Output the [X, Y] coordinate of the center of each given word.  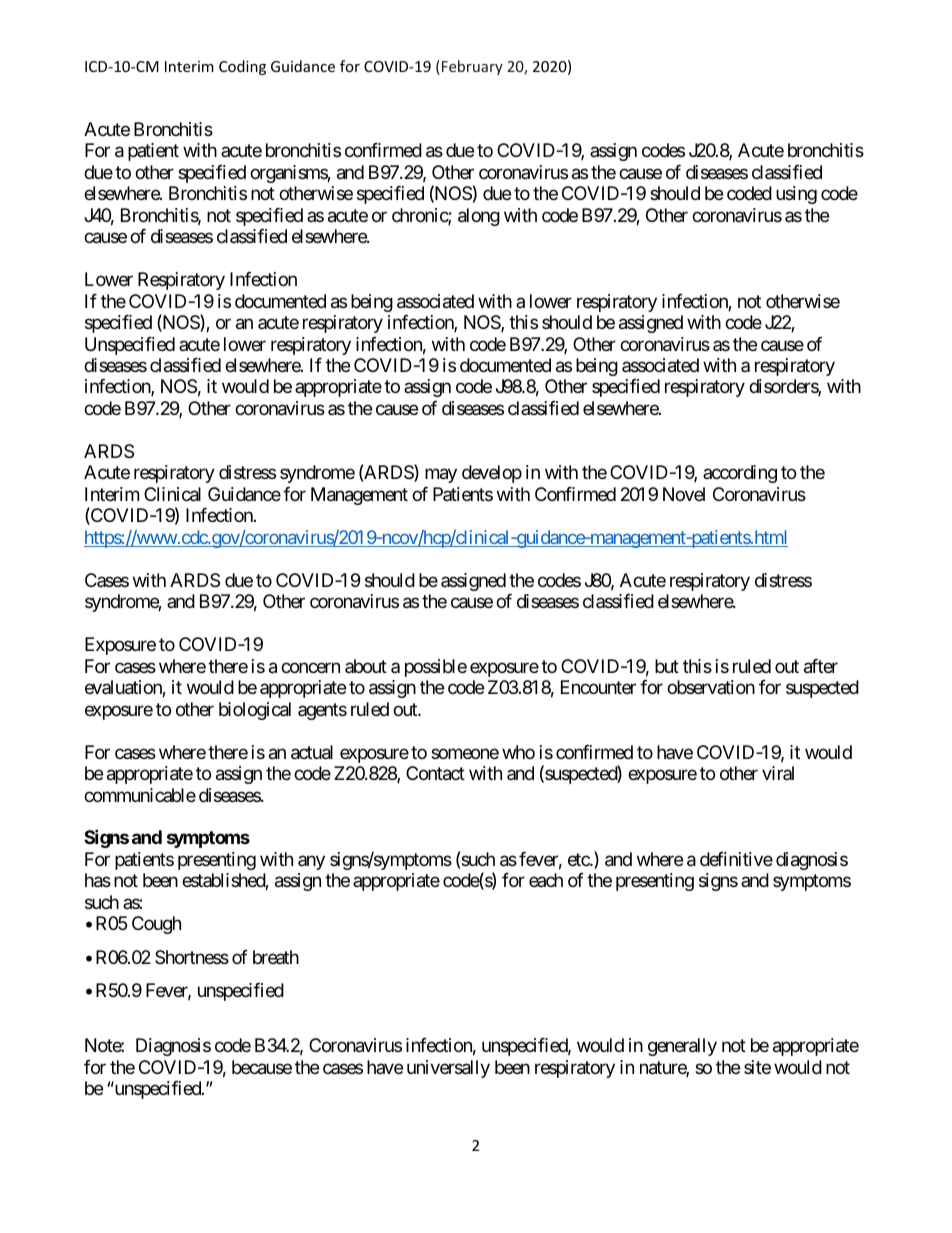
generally [682, 1047]
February [472, 67]
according [740, 474]
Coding [242, 67]
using [796, 195]
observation [711, 687]
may [441, 476]
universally [448, 1069]
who [518, 752]
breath [276, 957]
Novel [684, 494]
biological [255, 711]
